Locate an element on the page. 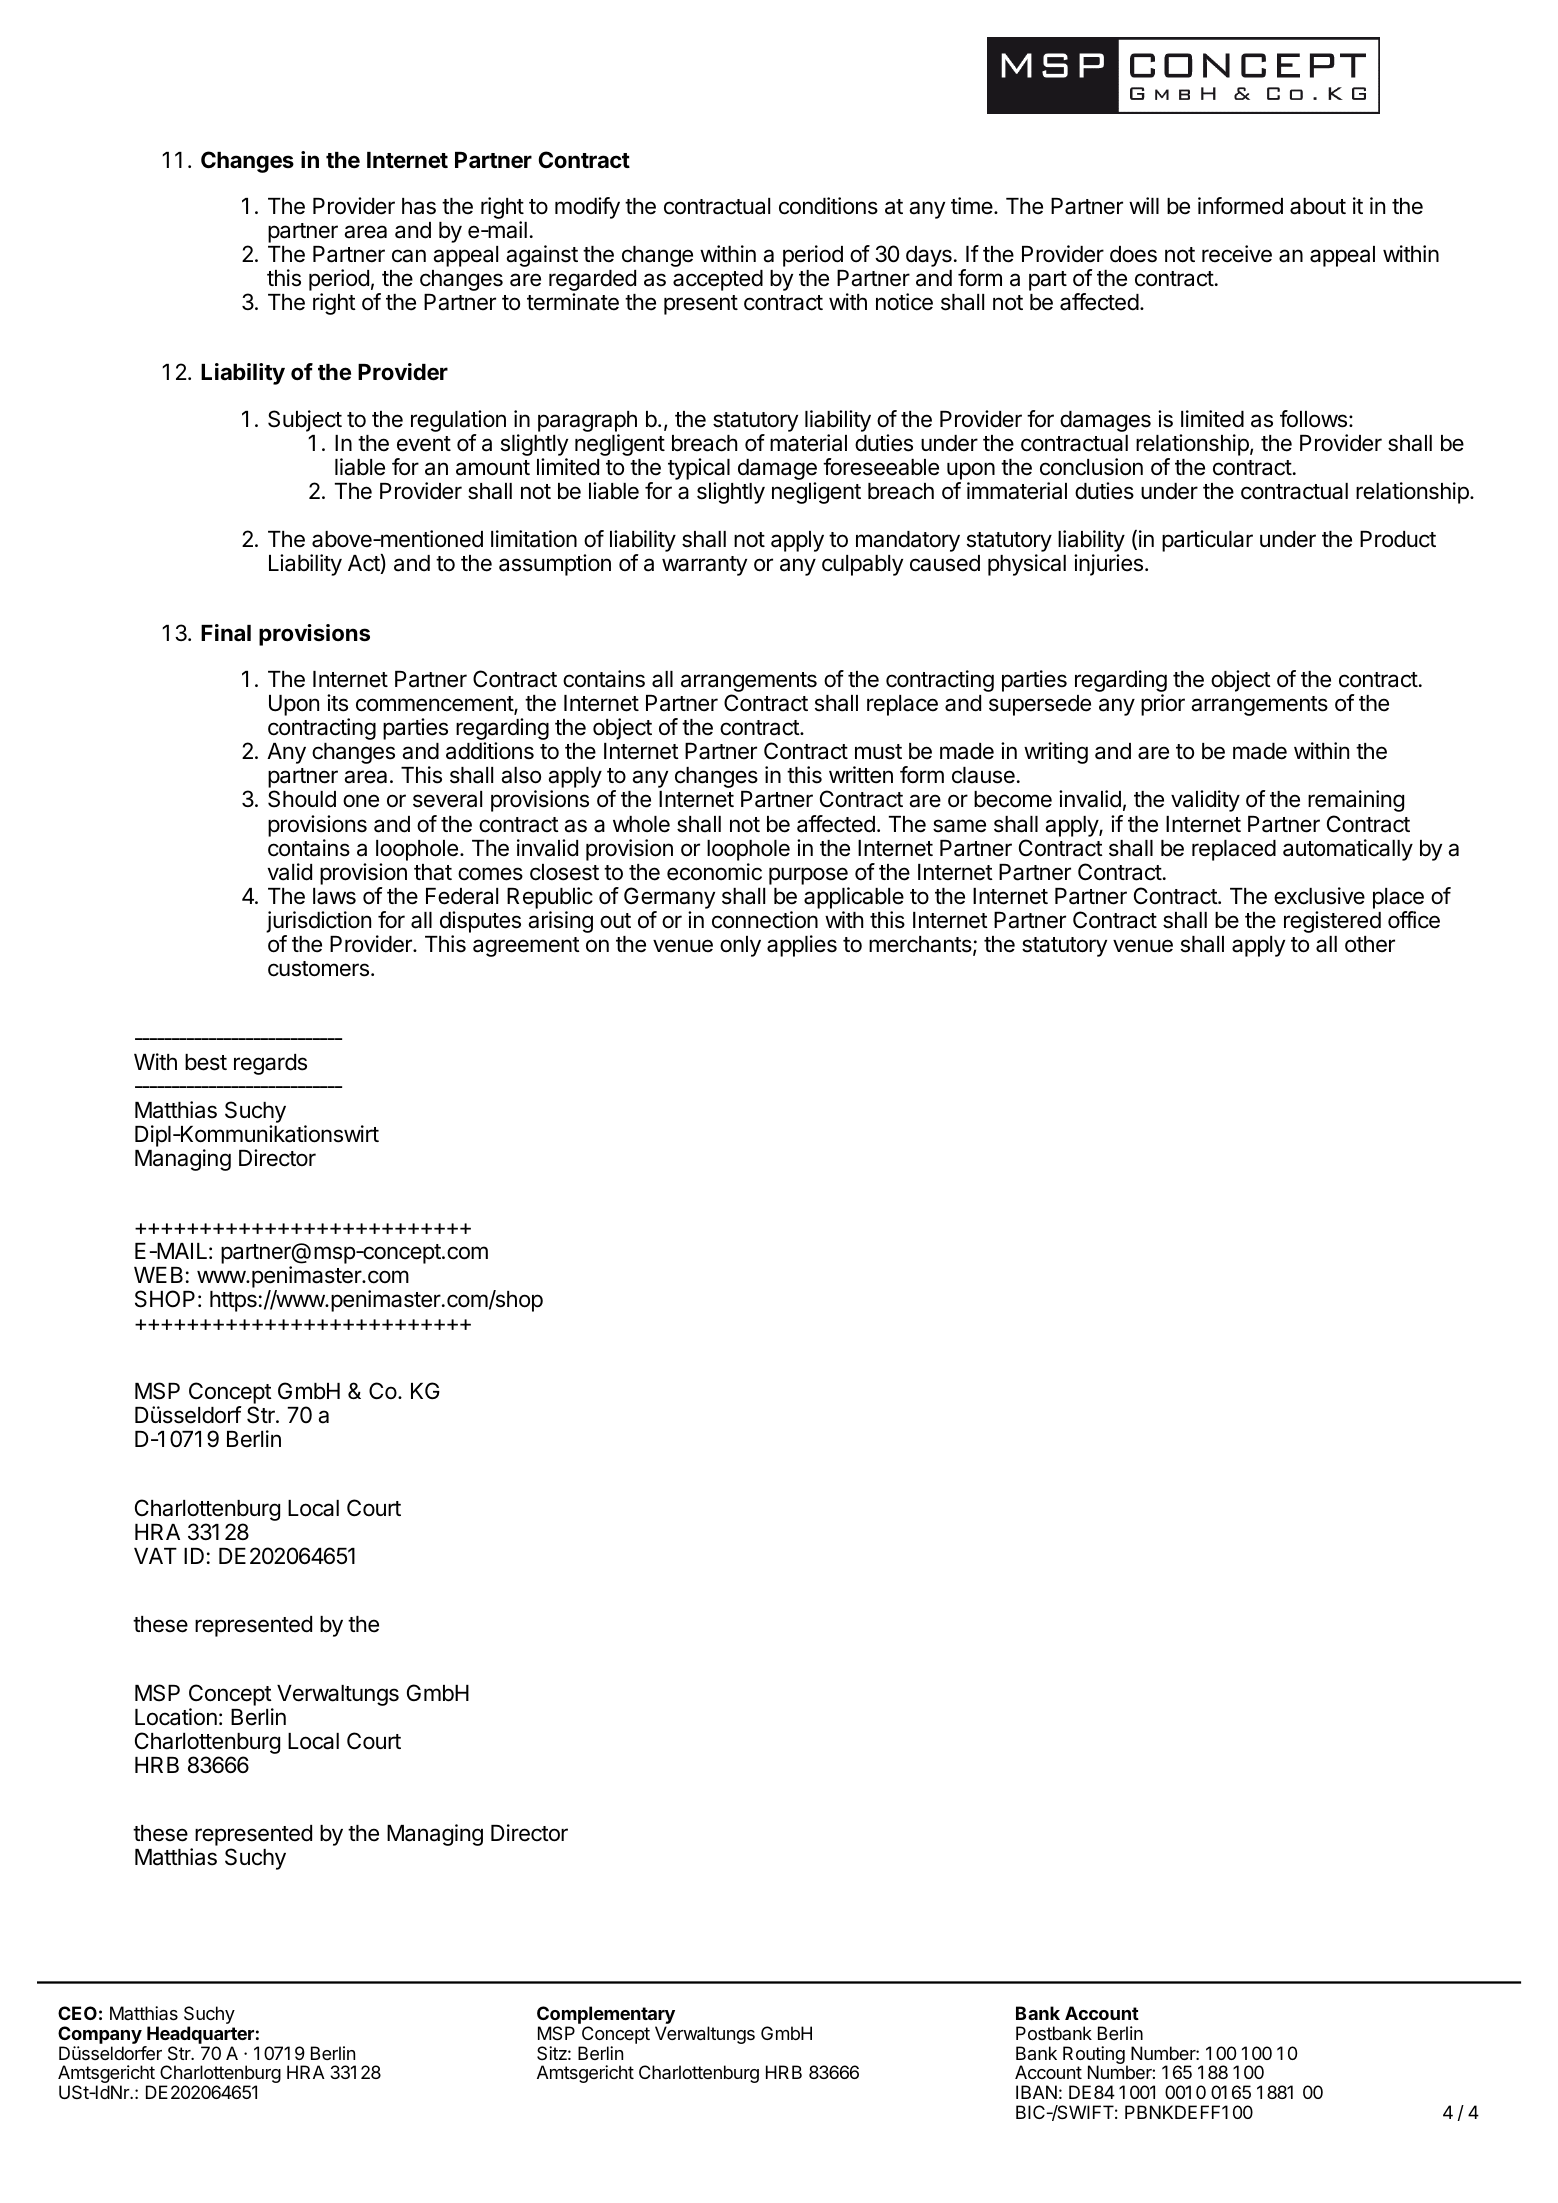 The height and width of the image is (2203, 1558). can is located at coordinates (409, 256).
